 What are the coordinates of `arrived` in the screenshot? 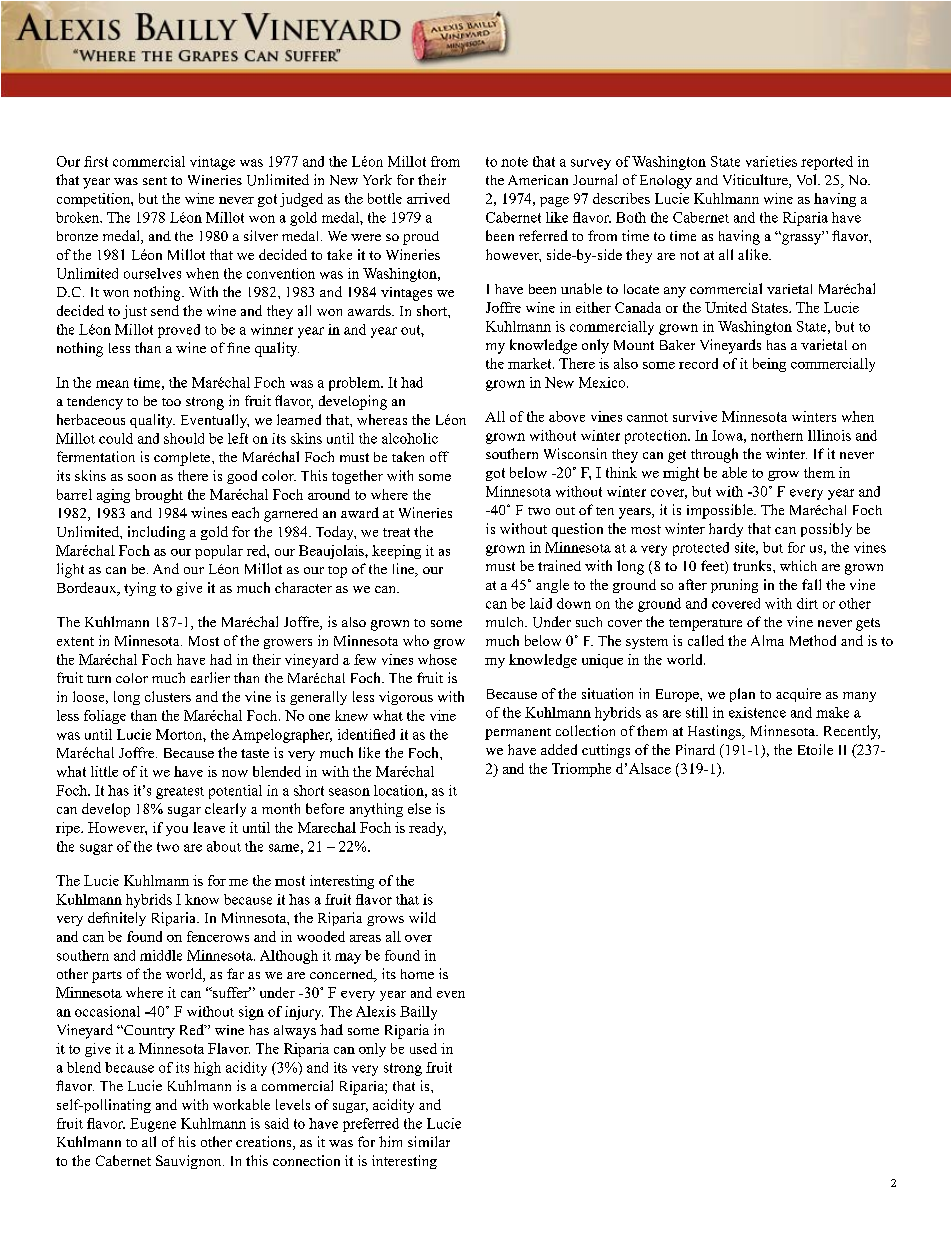 It's located at (428, 198).
